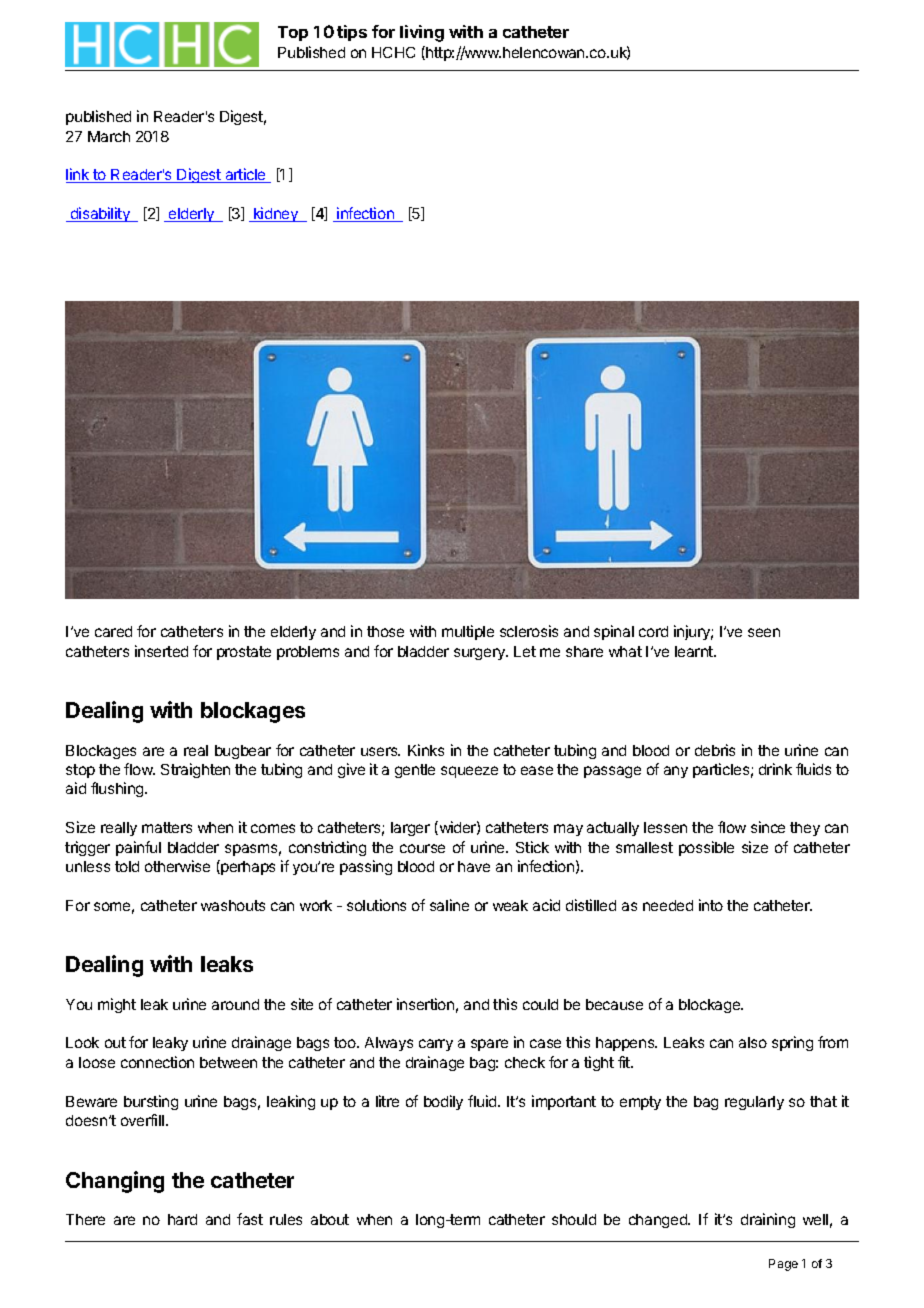 The width and height of the image is (924, 1308). I want to click on since, so click(768, 827).
